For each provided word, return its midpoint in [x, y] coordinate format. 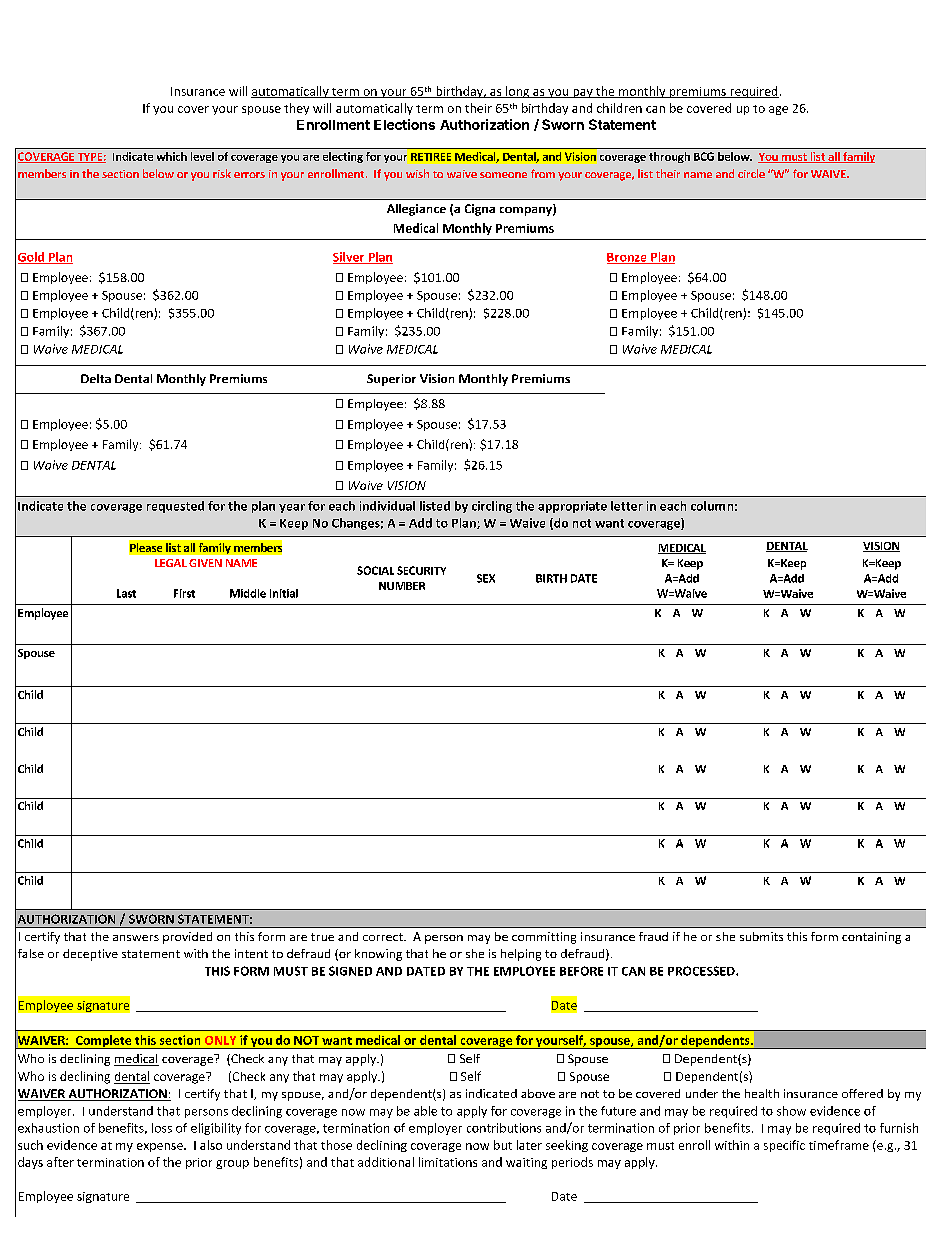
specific [784, 1146]
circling [492, 507]
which [172, 156]
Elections [404, 124]
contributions [504, 1128]
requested [175, 507]
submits [761, 936]
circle [751, 173]
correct [384, 937]
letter [627, 506]
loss [162, 1128]
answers [136, 938]
